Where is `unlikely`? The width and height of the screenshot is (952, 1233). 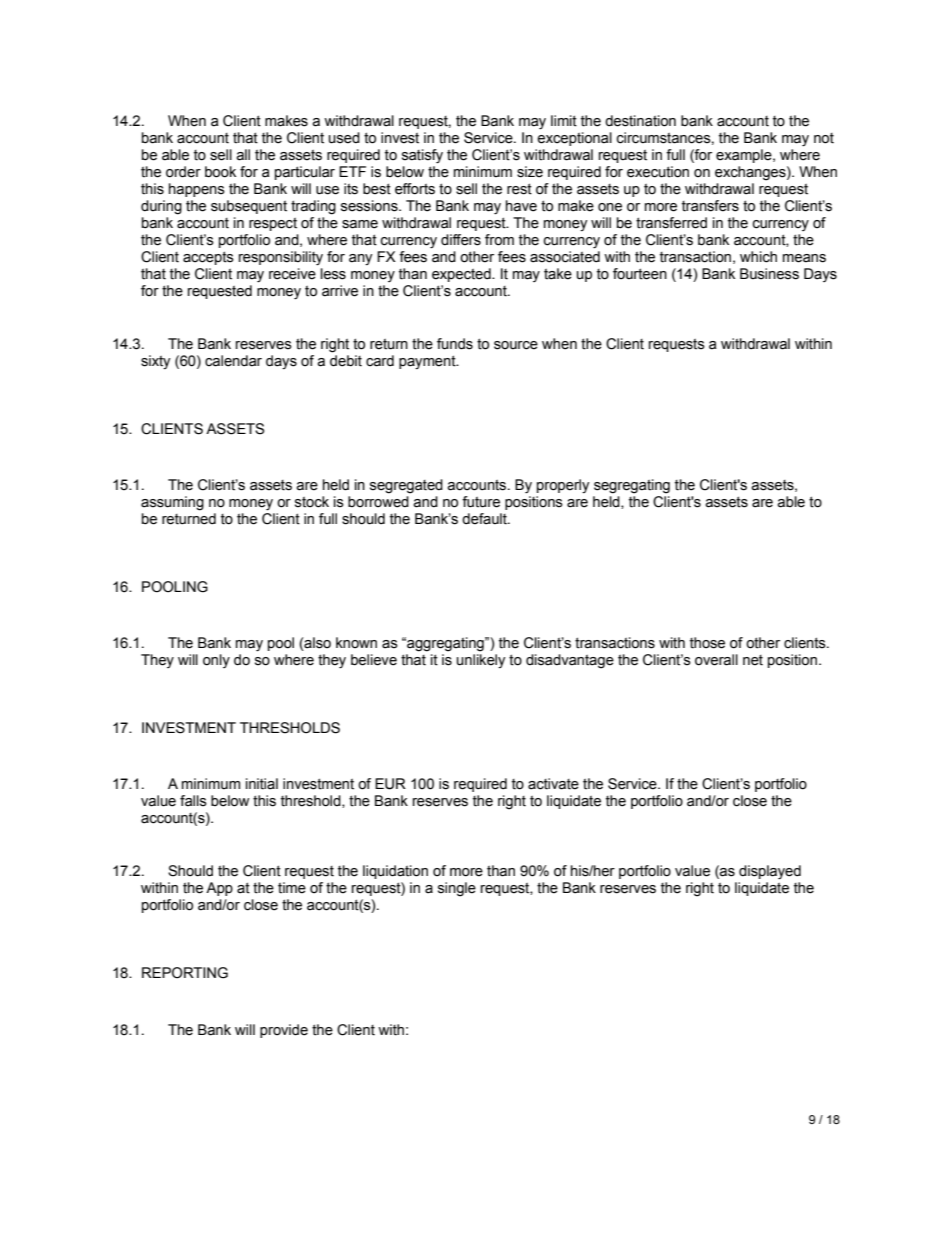 unlikely is located at coordinates (481, 661).
